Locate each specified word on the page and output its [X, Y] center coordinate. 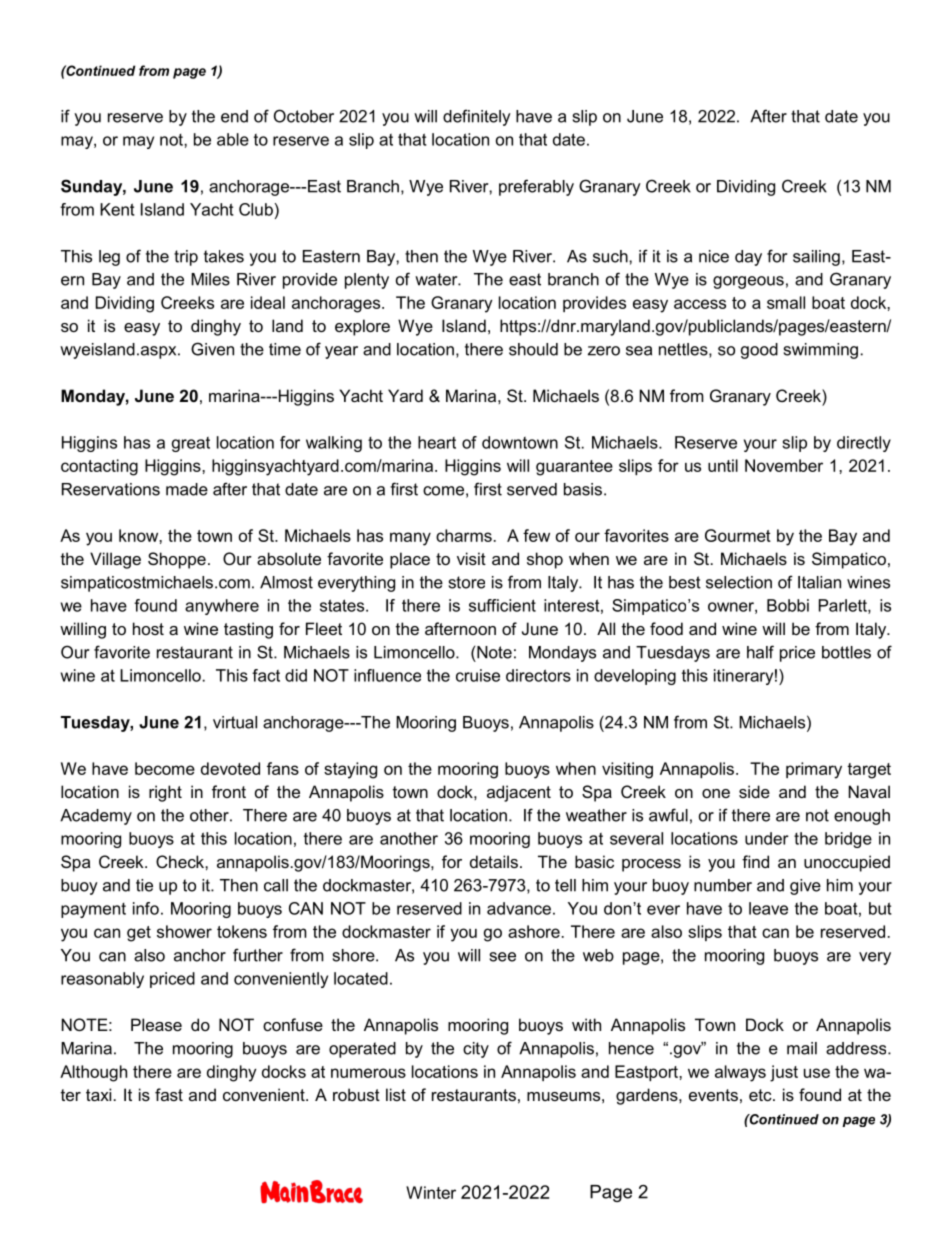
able [233, 139]
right [165, 793]
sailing [816, 258]
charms [464, 535]
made [187, 489]
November [784, 465]
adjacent [519, 793]
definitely [477, 117]
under [767, 838]
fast [169, 1094]
